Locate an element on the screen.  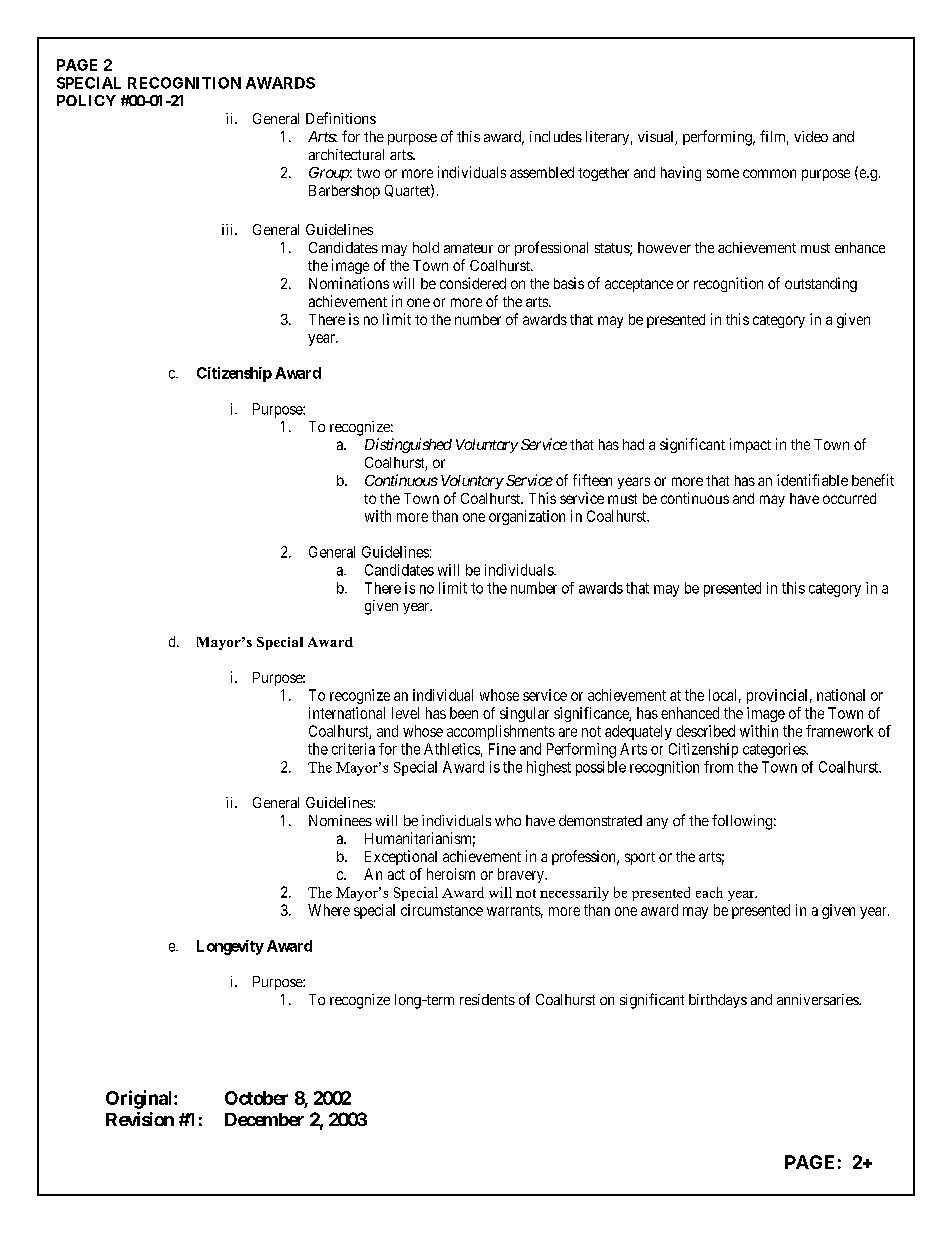
categories is located at coordinates (775, 750).
